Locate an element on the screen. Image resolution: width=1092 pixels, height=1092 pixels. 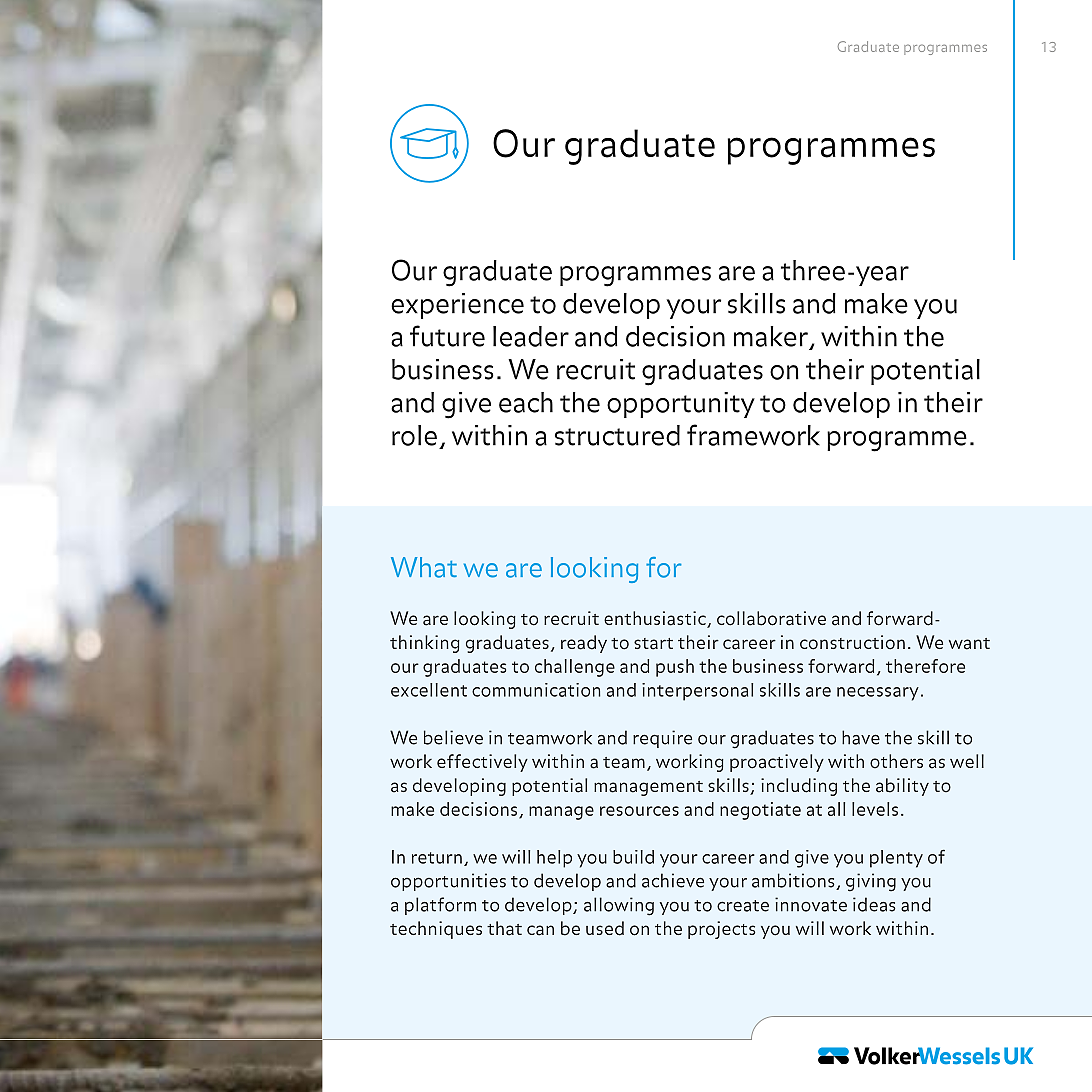
future is located at coordinates (447, 336).
